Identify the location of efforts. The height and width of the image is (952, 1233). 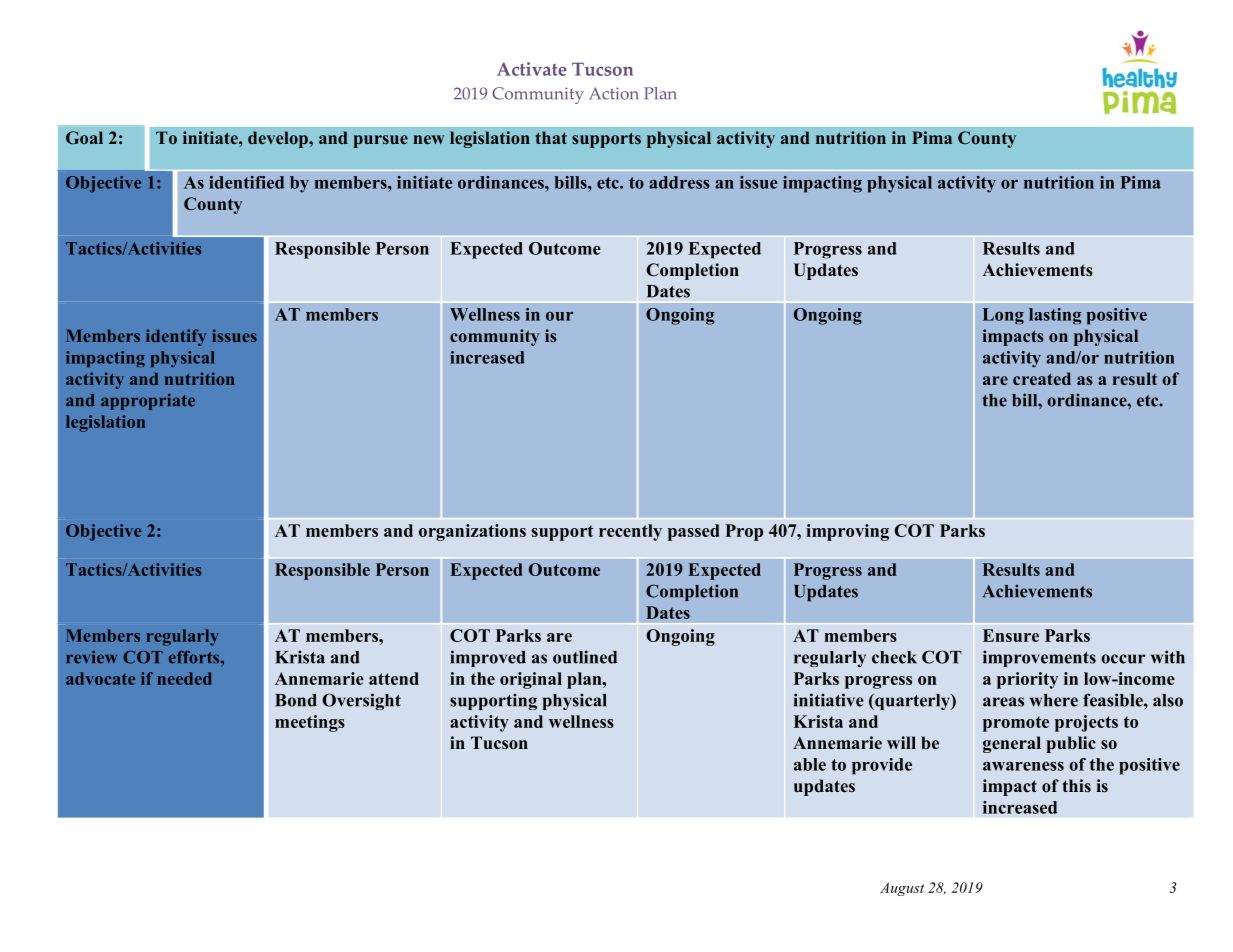
(195, 657).
